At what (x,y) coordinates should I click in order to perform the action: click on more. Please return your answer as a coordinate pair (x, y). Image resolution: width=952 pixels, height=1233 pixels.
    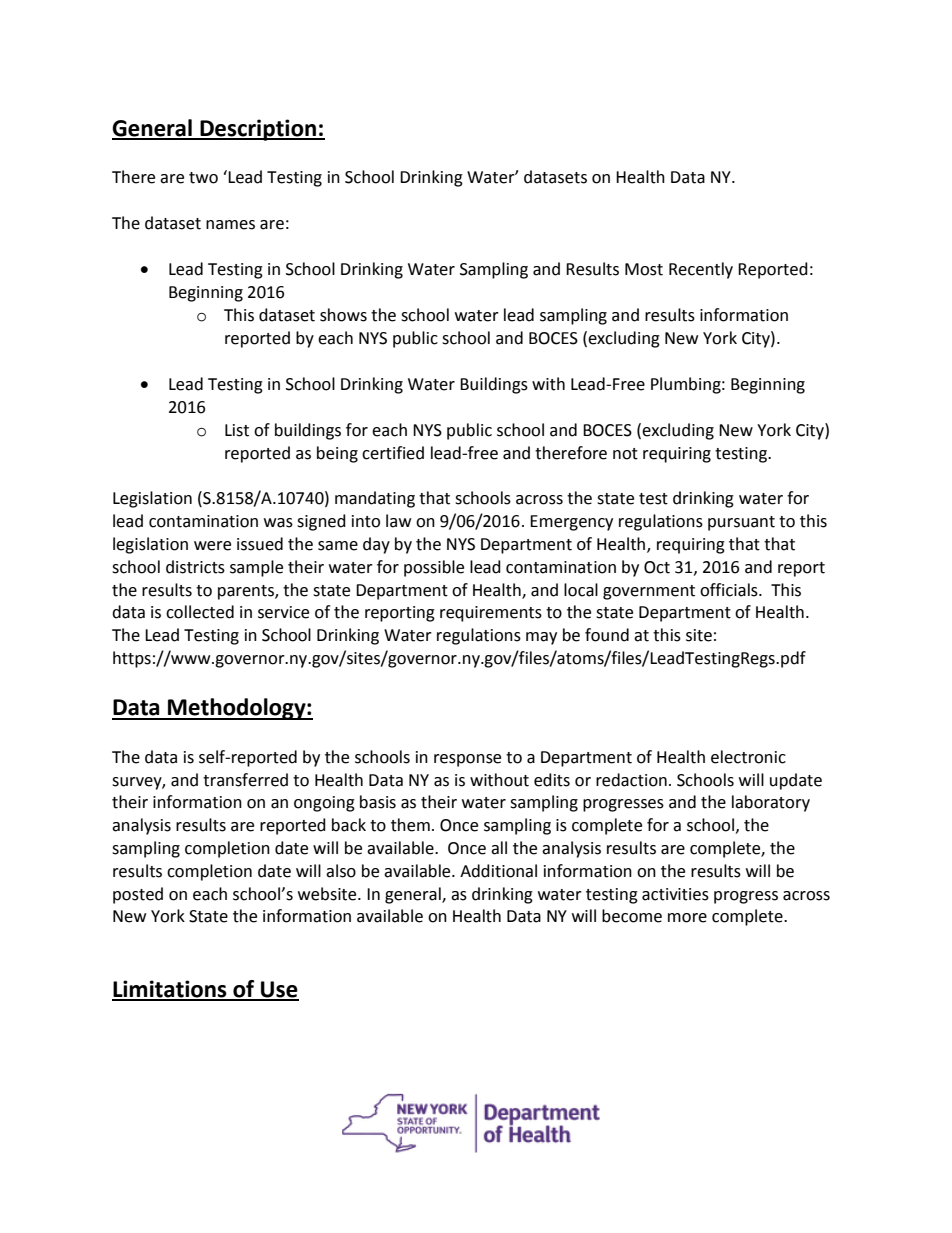
    Looking at the image, I should click on (687, 918).
